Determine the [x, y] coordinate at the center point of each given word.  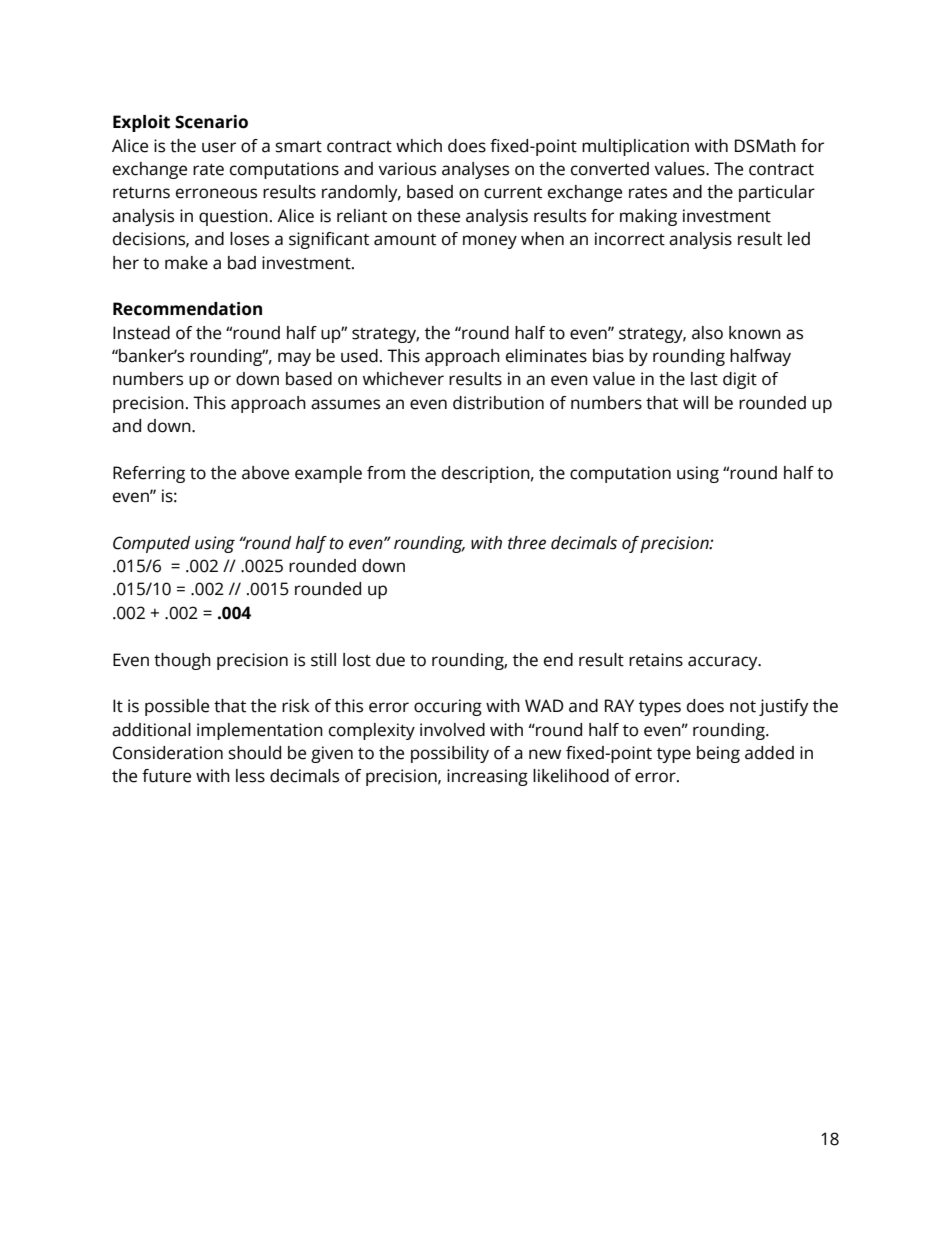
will [695, 402]
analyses [475, 170]
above [265, 473]
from [386, 473]
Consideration [168, 753]
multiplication [635, 147]
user [219, 147]
